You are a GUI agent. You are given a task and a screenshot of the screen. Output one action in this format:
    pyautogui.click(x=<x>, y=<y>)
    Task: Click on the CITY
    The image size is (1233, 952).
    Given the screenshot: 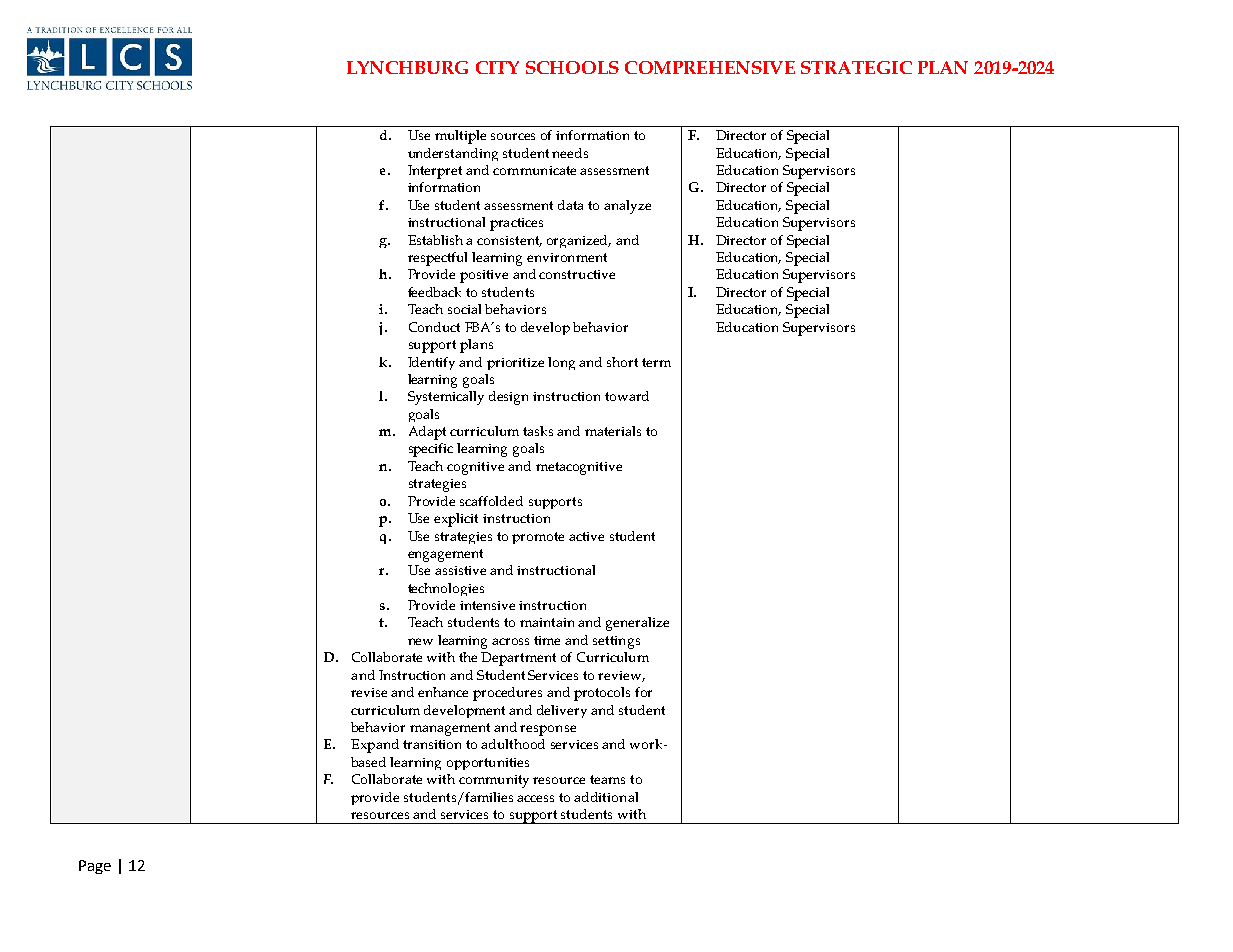 What is the action you would take?
    pyautogui.click(x=497, y=67)
